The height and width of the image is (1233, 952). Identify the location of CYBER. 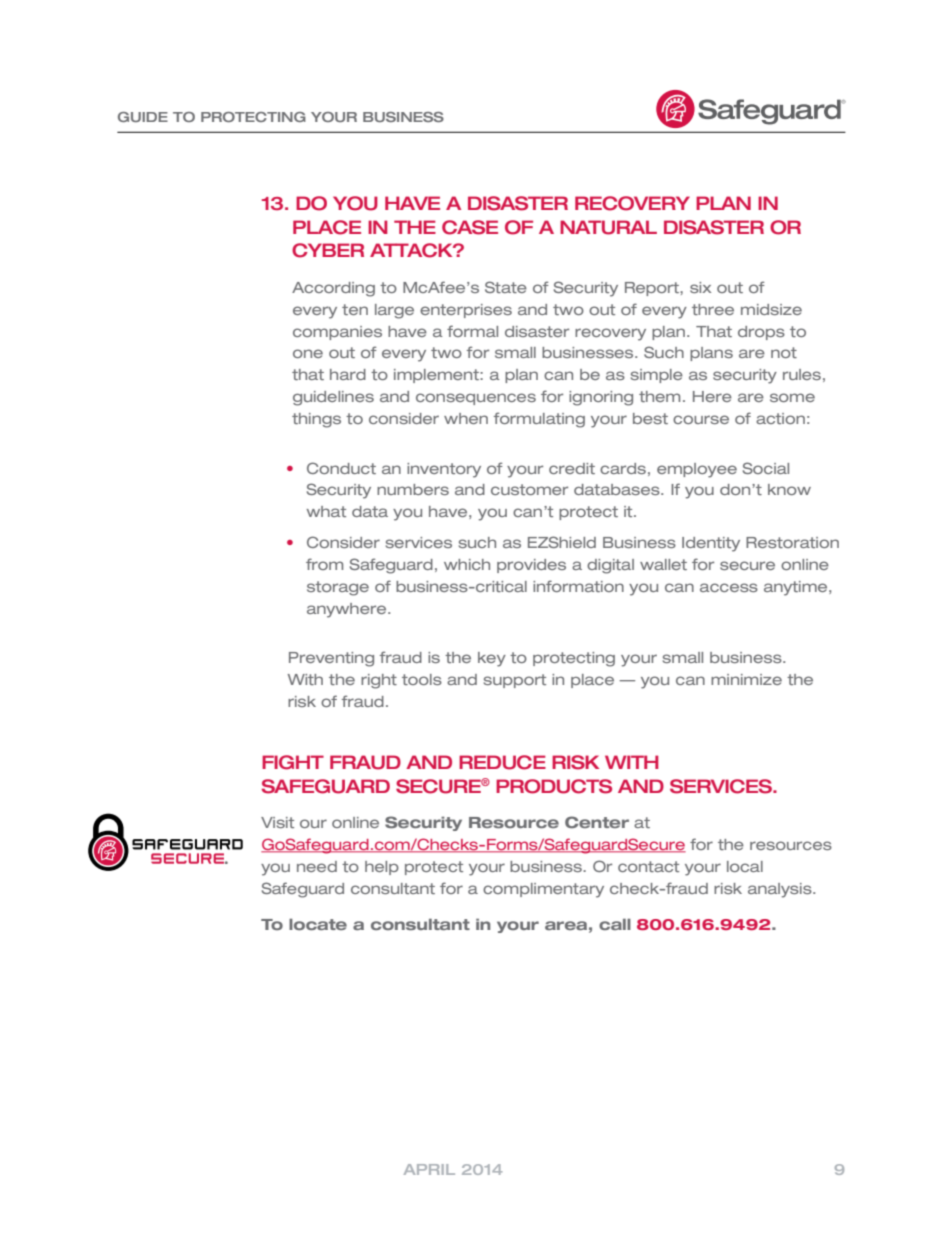
(328, 250).
